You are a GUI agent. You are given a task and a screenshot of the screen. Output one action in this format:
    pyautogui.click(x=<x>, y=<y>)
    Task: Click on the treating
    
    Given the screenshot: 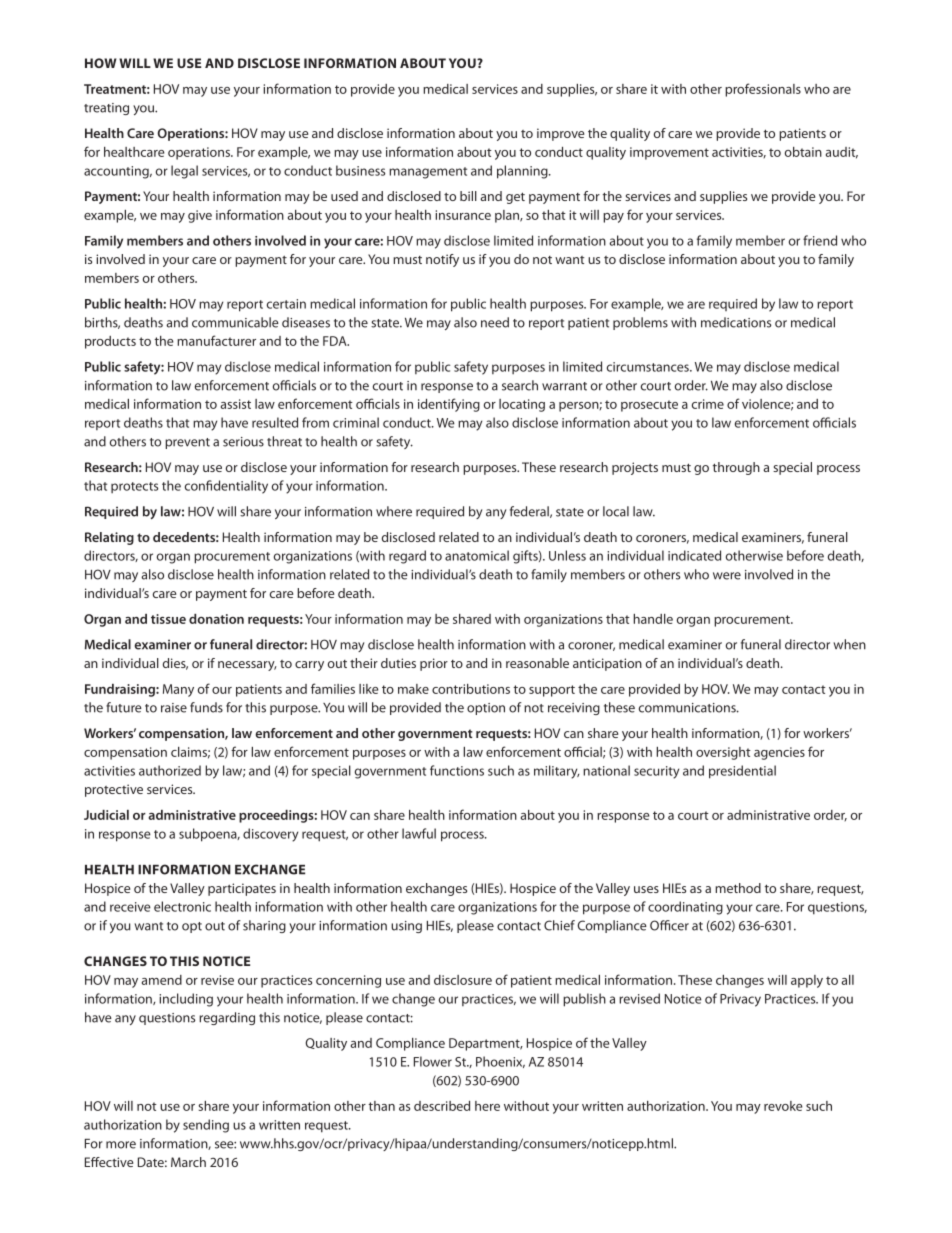 What is the action you would take?
    pyautogui.click(x=106, y=109)
